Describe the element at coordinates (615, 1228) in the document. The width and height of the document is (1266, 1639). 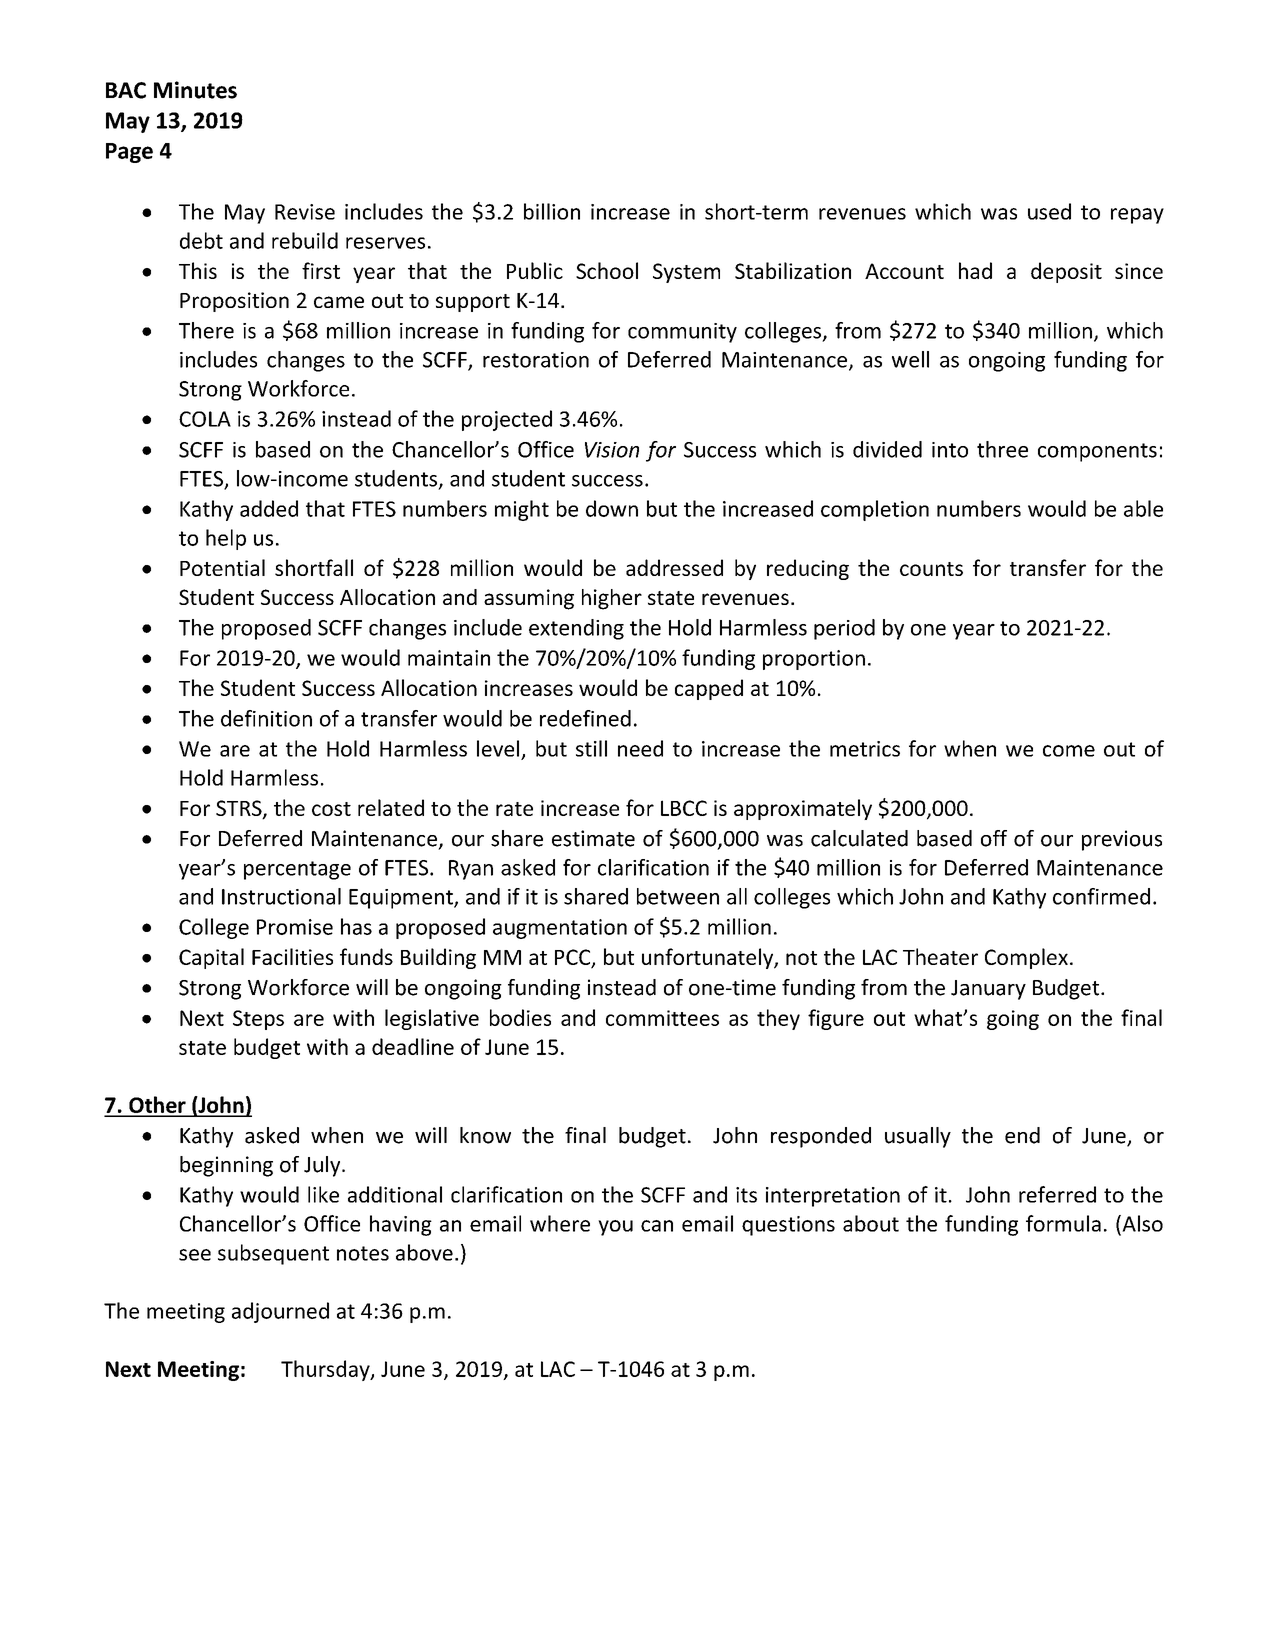
I see `you` at that location.
